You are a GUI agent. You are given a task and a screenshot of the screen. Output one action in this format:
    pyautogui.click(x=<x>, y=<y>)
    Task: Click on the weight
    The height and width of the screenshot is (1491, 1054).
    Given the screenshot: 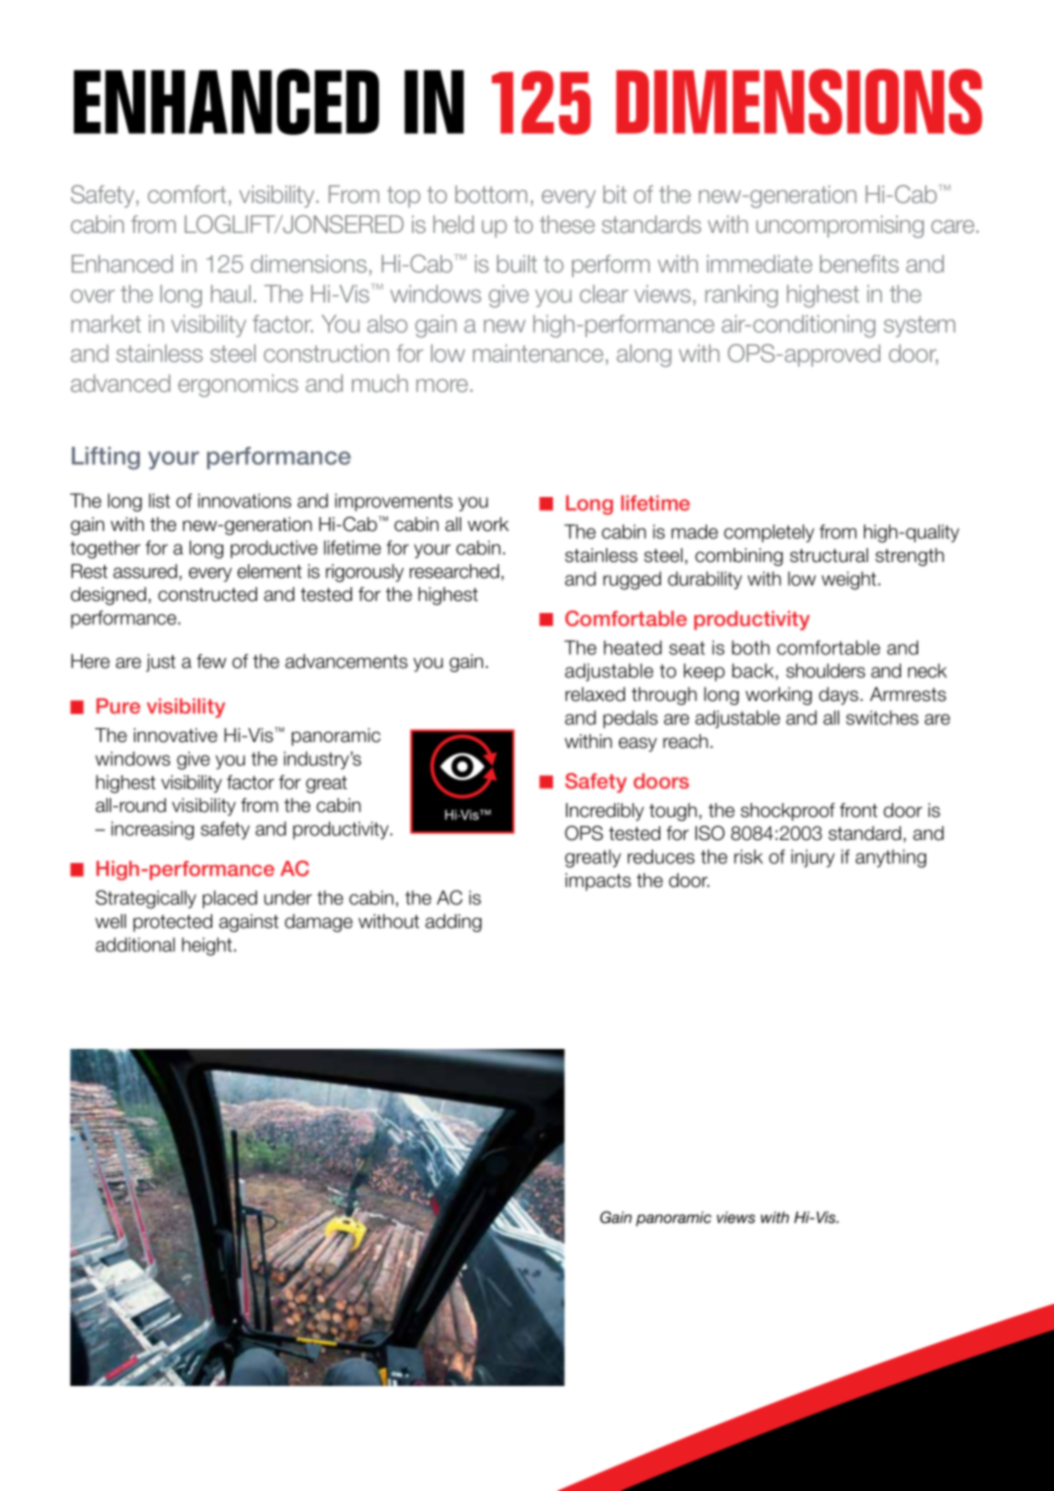 What is the action you would take?
    pyautogui.click(x=850, y=580)
